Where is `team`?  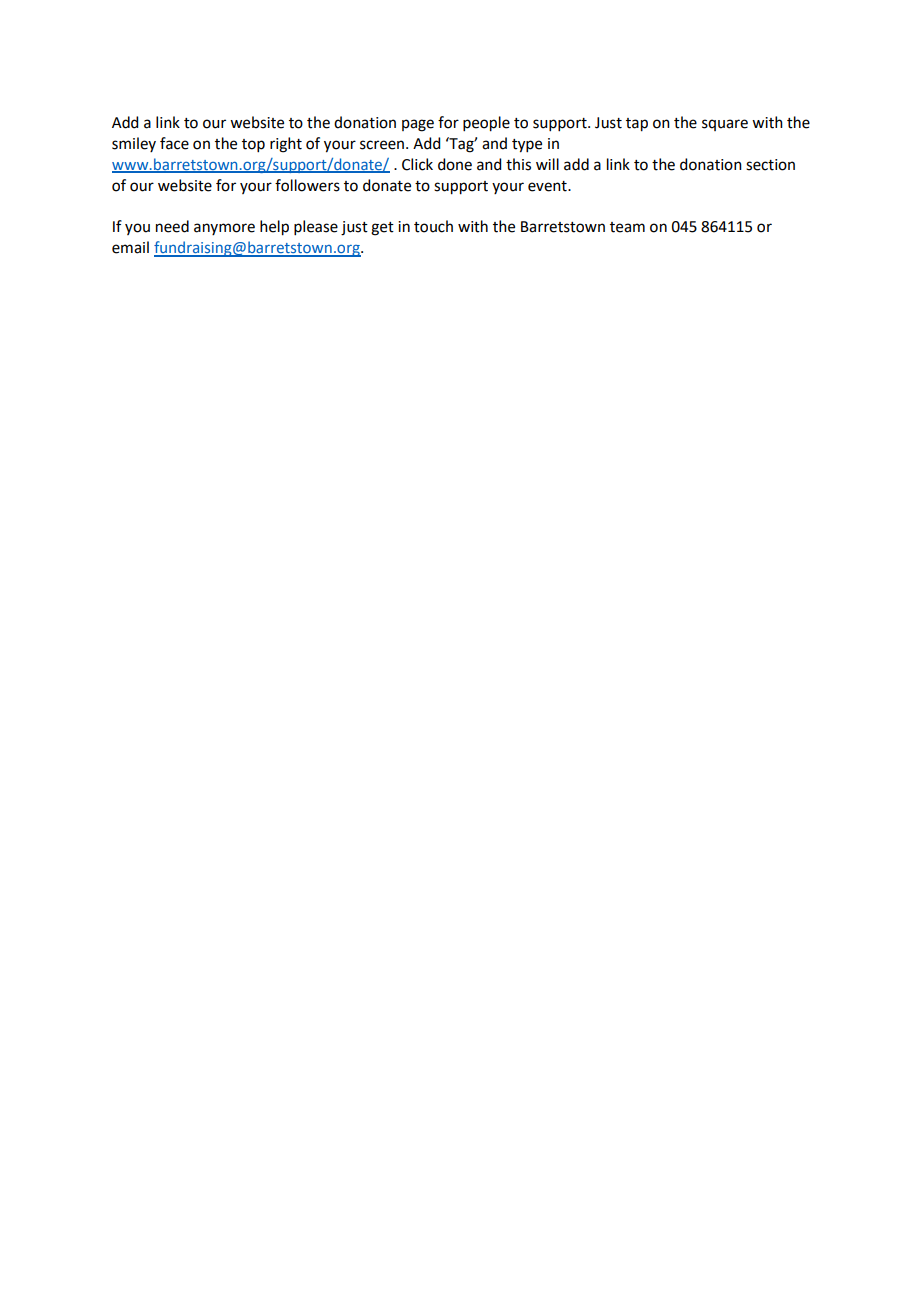 team is located at coordinates (627, 227).
